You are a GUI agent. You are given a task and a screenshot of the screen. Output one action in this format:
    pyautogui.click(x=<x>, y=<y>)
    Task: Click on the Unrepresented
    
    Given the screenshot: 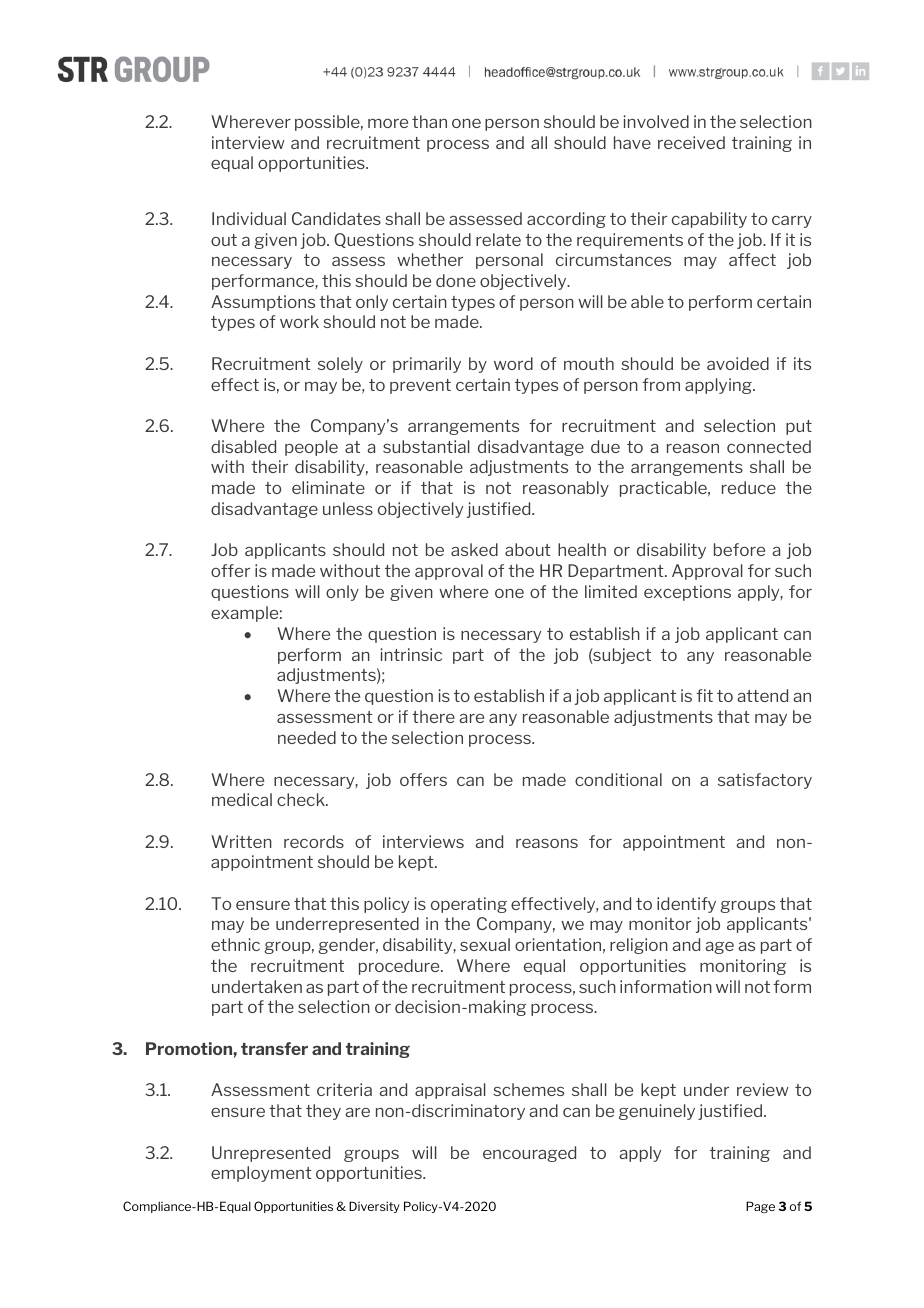 What is the action you would take?
    pyautogui.click(x=271, y=1154)
